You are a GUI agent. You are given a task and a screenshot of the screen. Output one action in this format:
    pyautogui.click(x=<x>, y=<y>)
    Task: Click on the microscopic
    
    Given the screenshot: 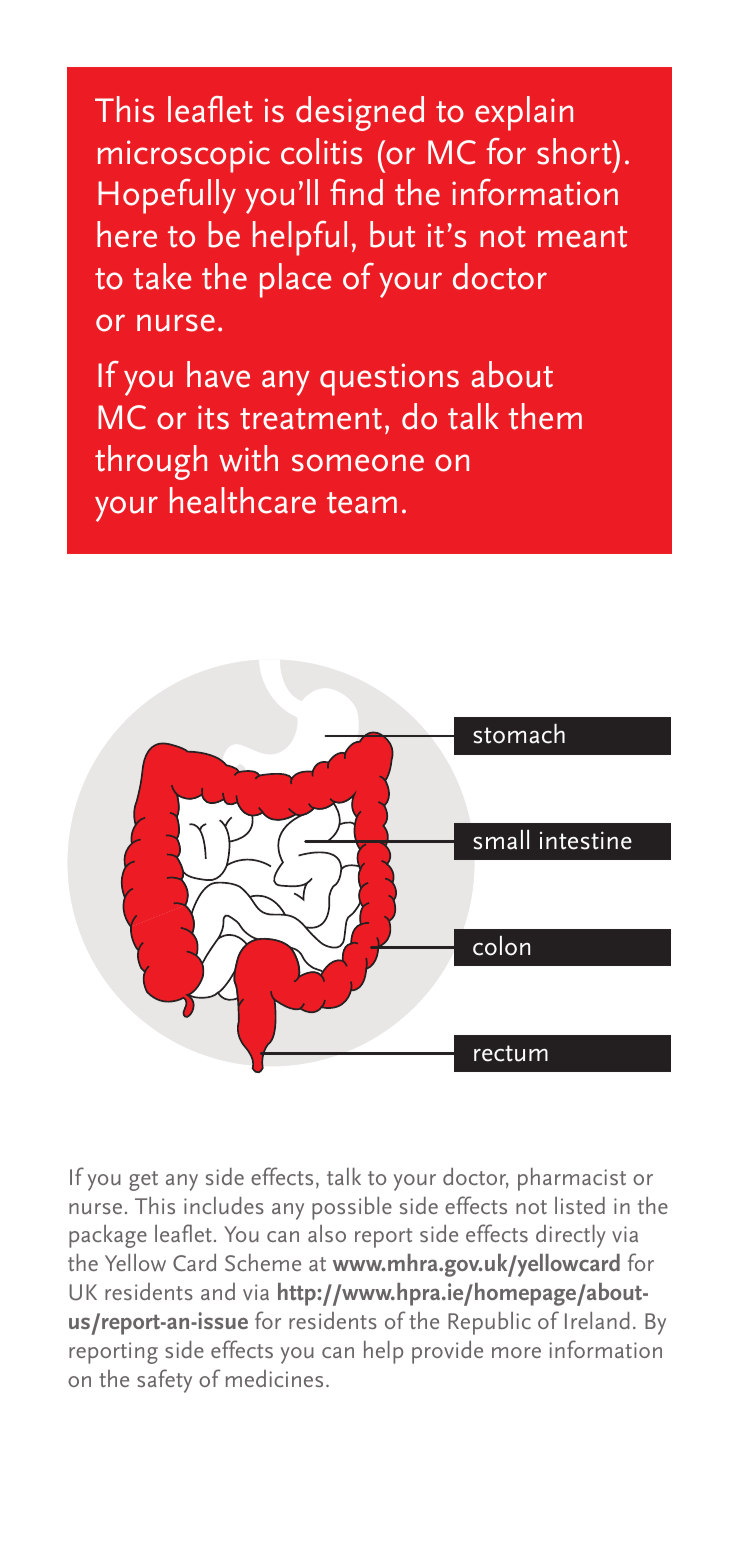 What is the action you would take?
    pyautogui.click(x=184, y=156)
